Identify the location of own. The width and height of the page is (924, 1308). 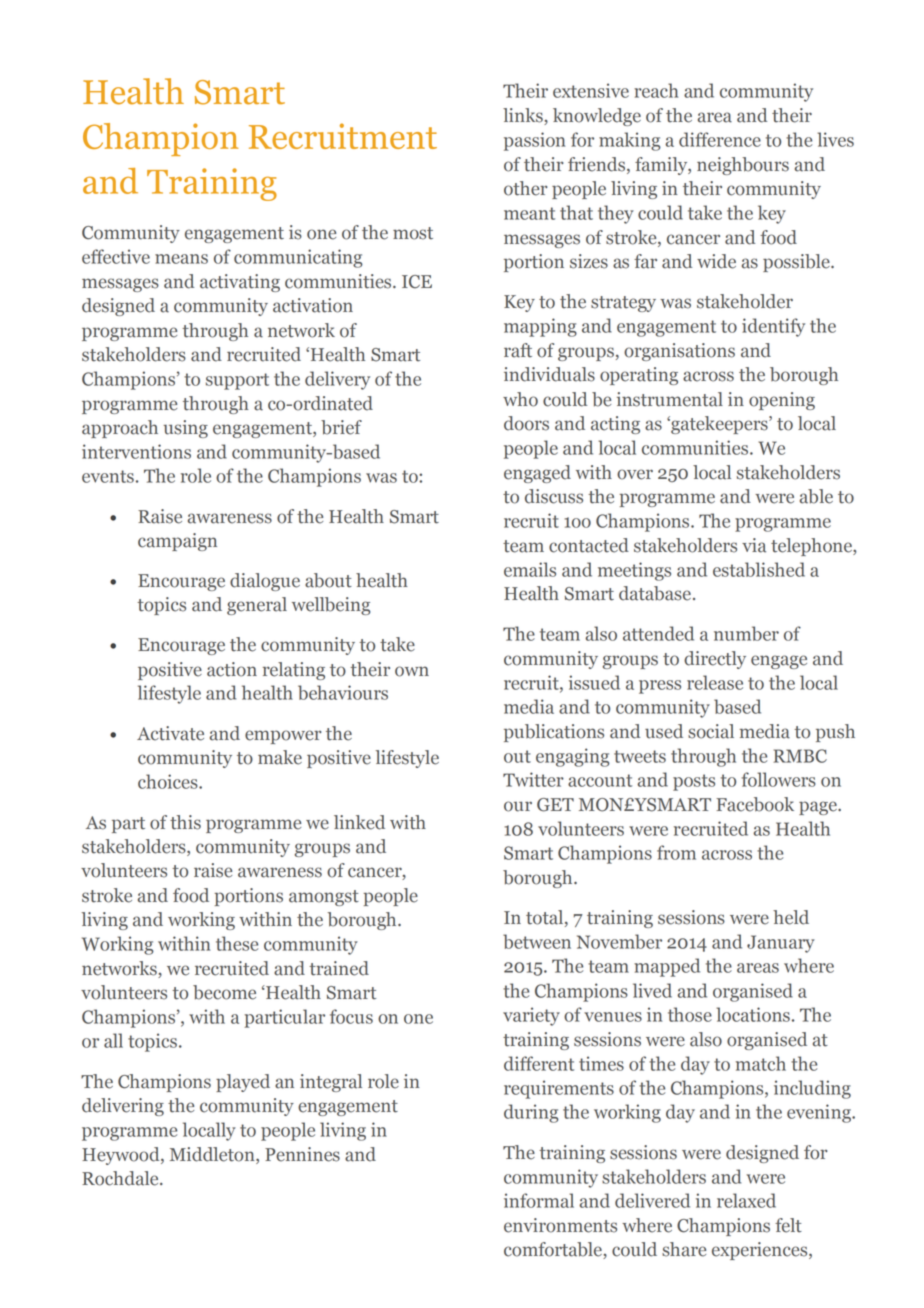
(412, 671).
